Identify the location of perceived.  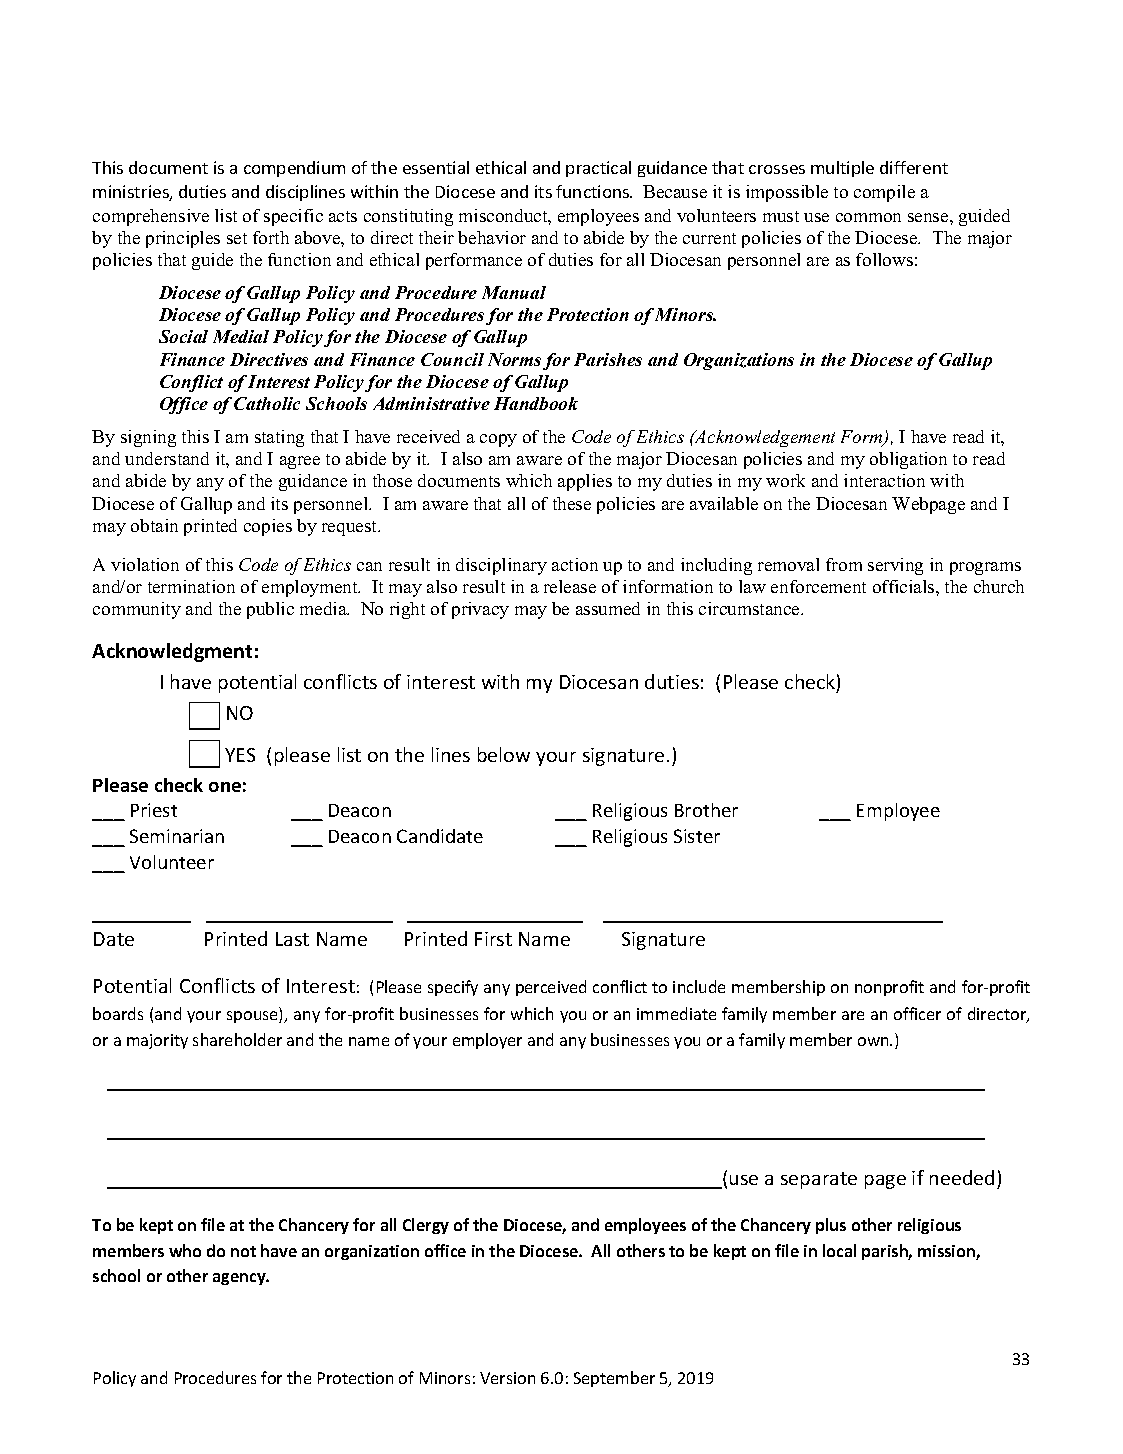
(551, 988).
